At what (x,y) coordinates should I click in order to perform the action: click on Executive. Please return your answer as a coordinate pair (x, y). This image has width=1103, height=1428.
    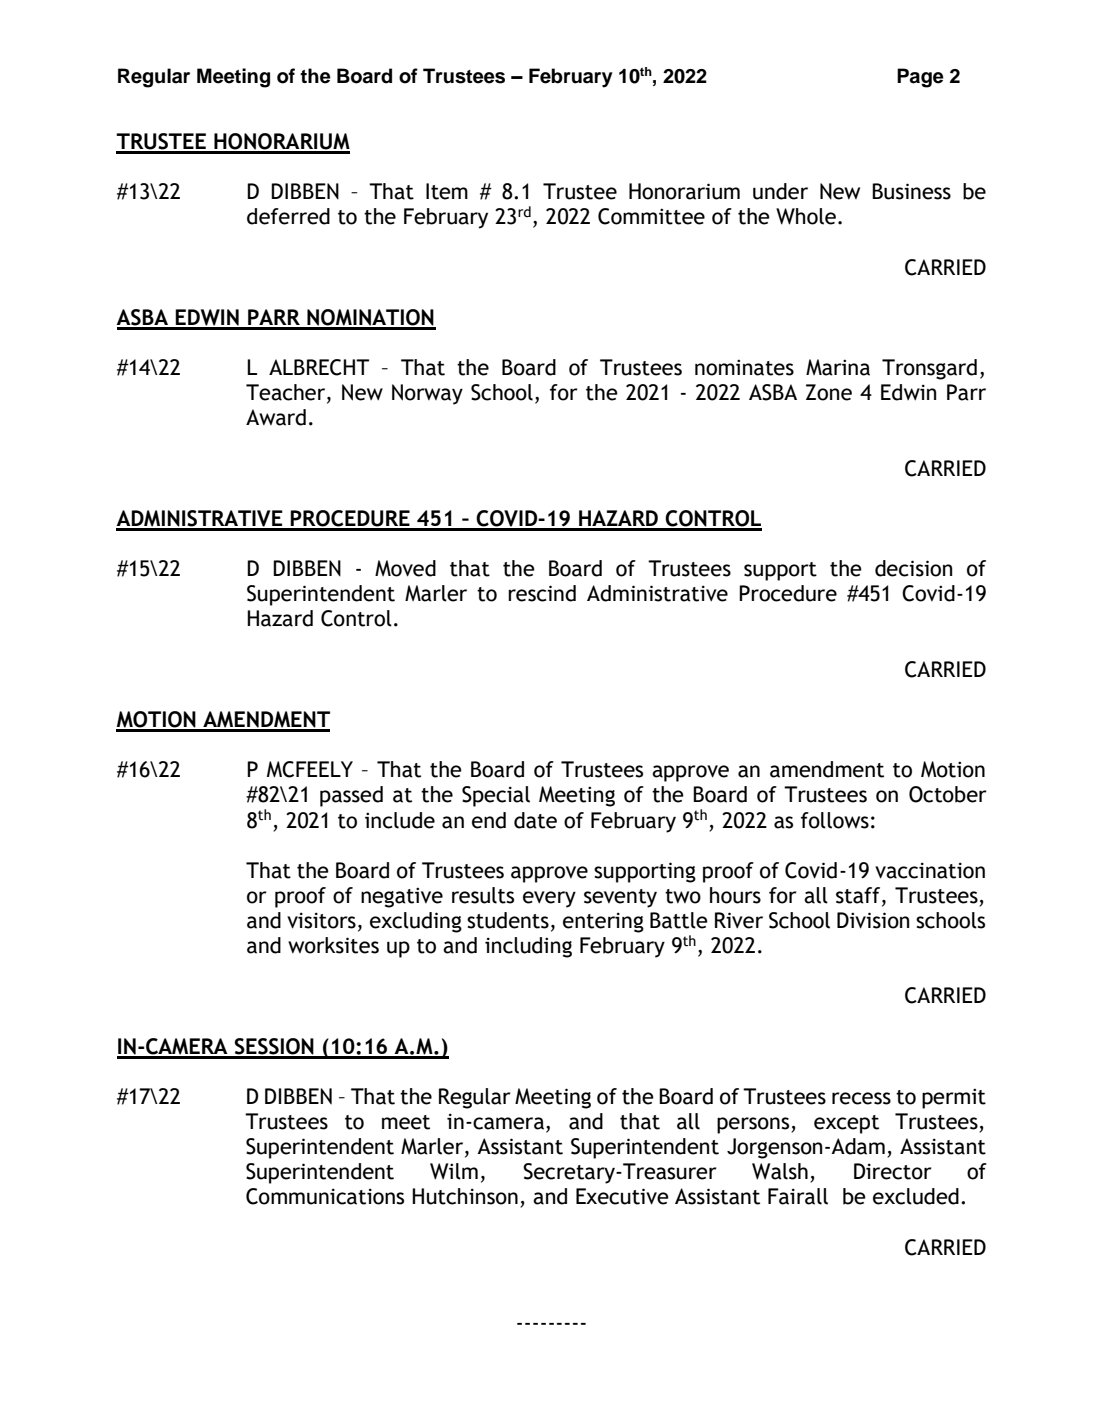
    Looking at the image, I should click on (622, 1196).
